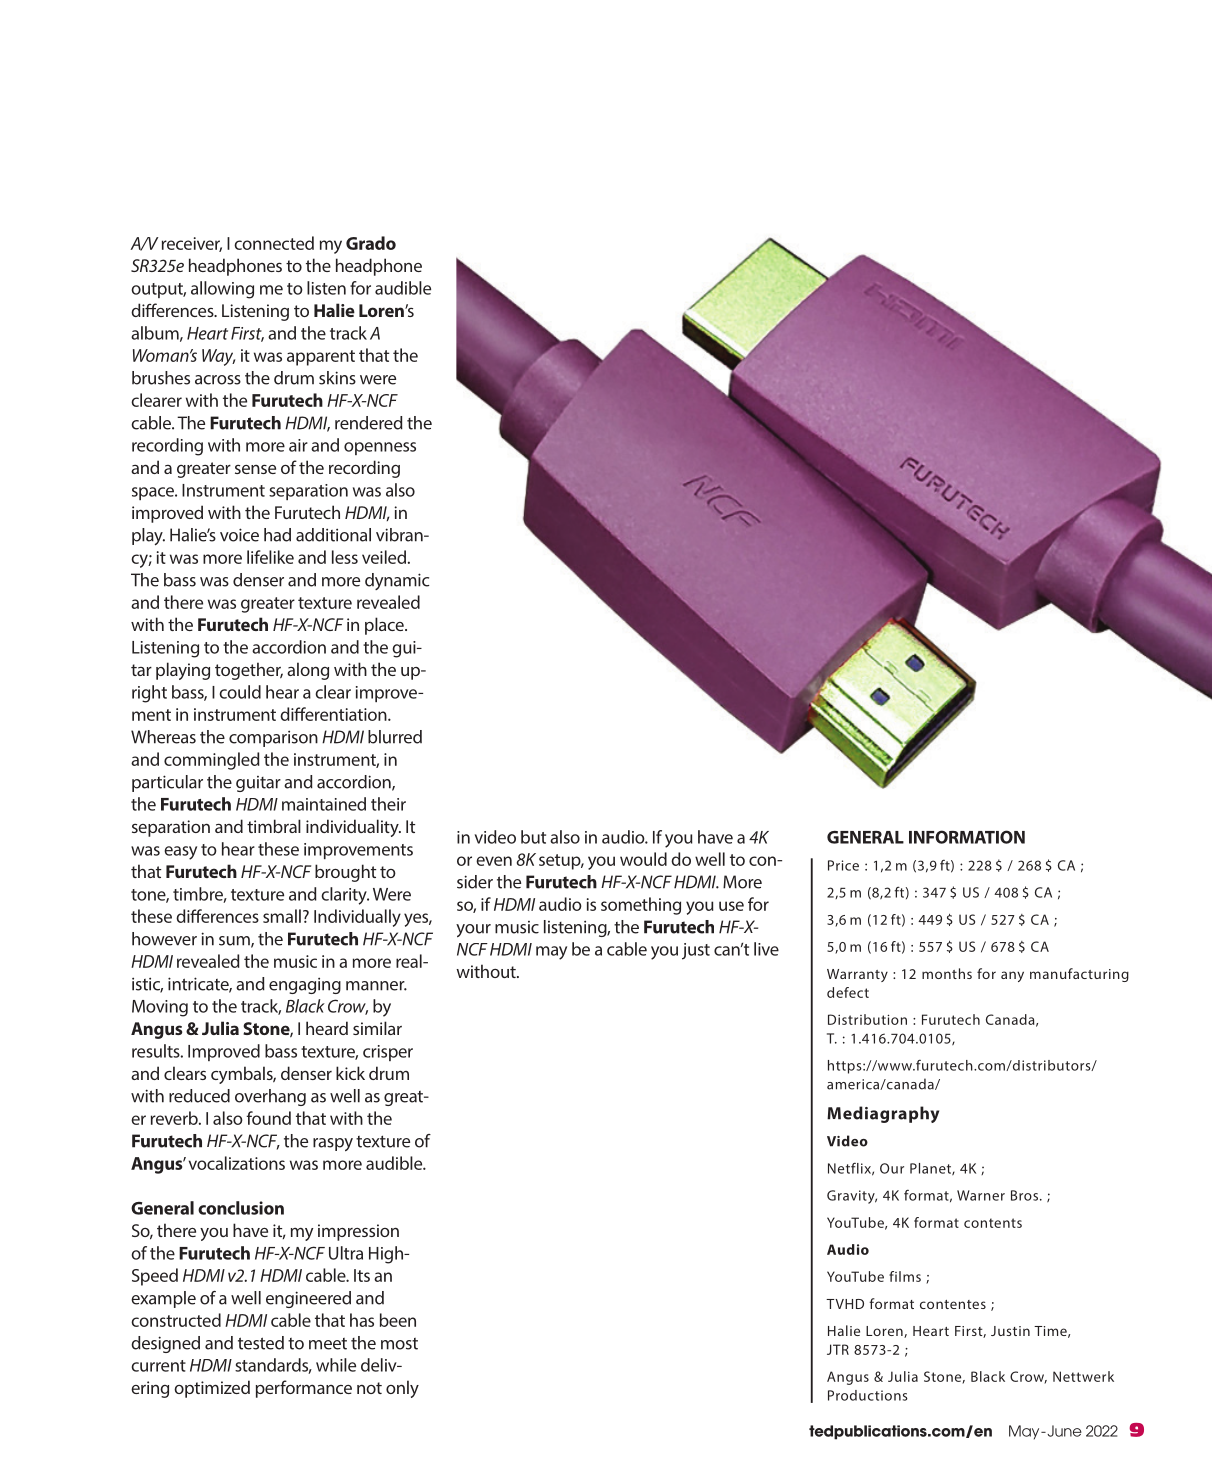 The image size is (1212, 1481). I want to click on Distribution, so click(867, 1019).
